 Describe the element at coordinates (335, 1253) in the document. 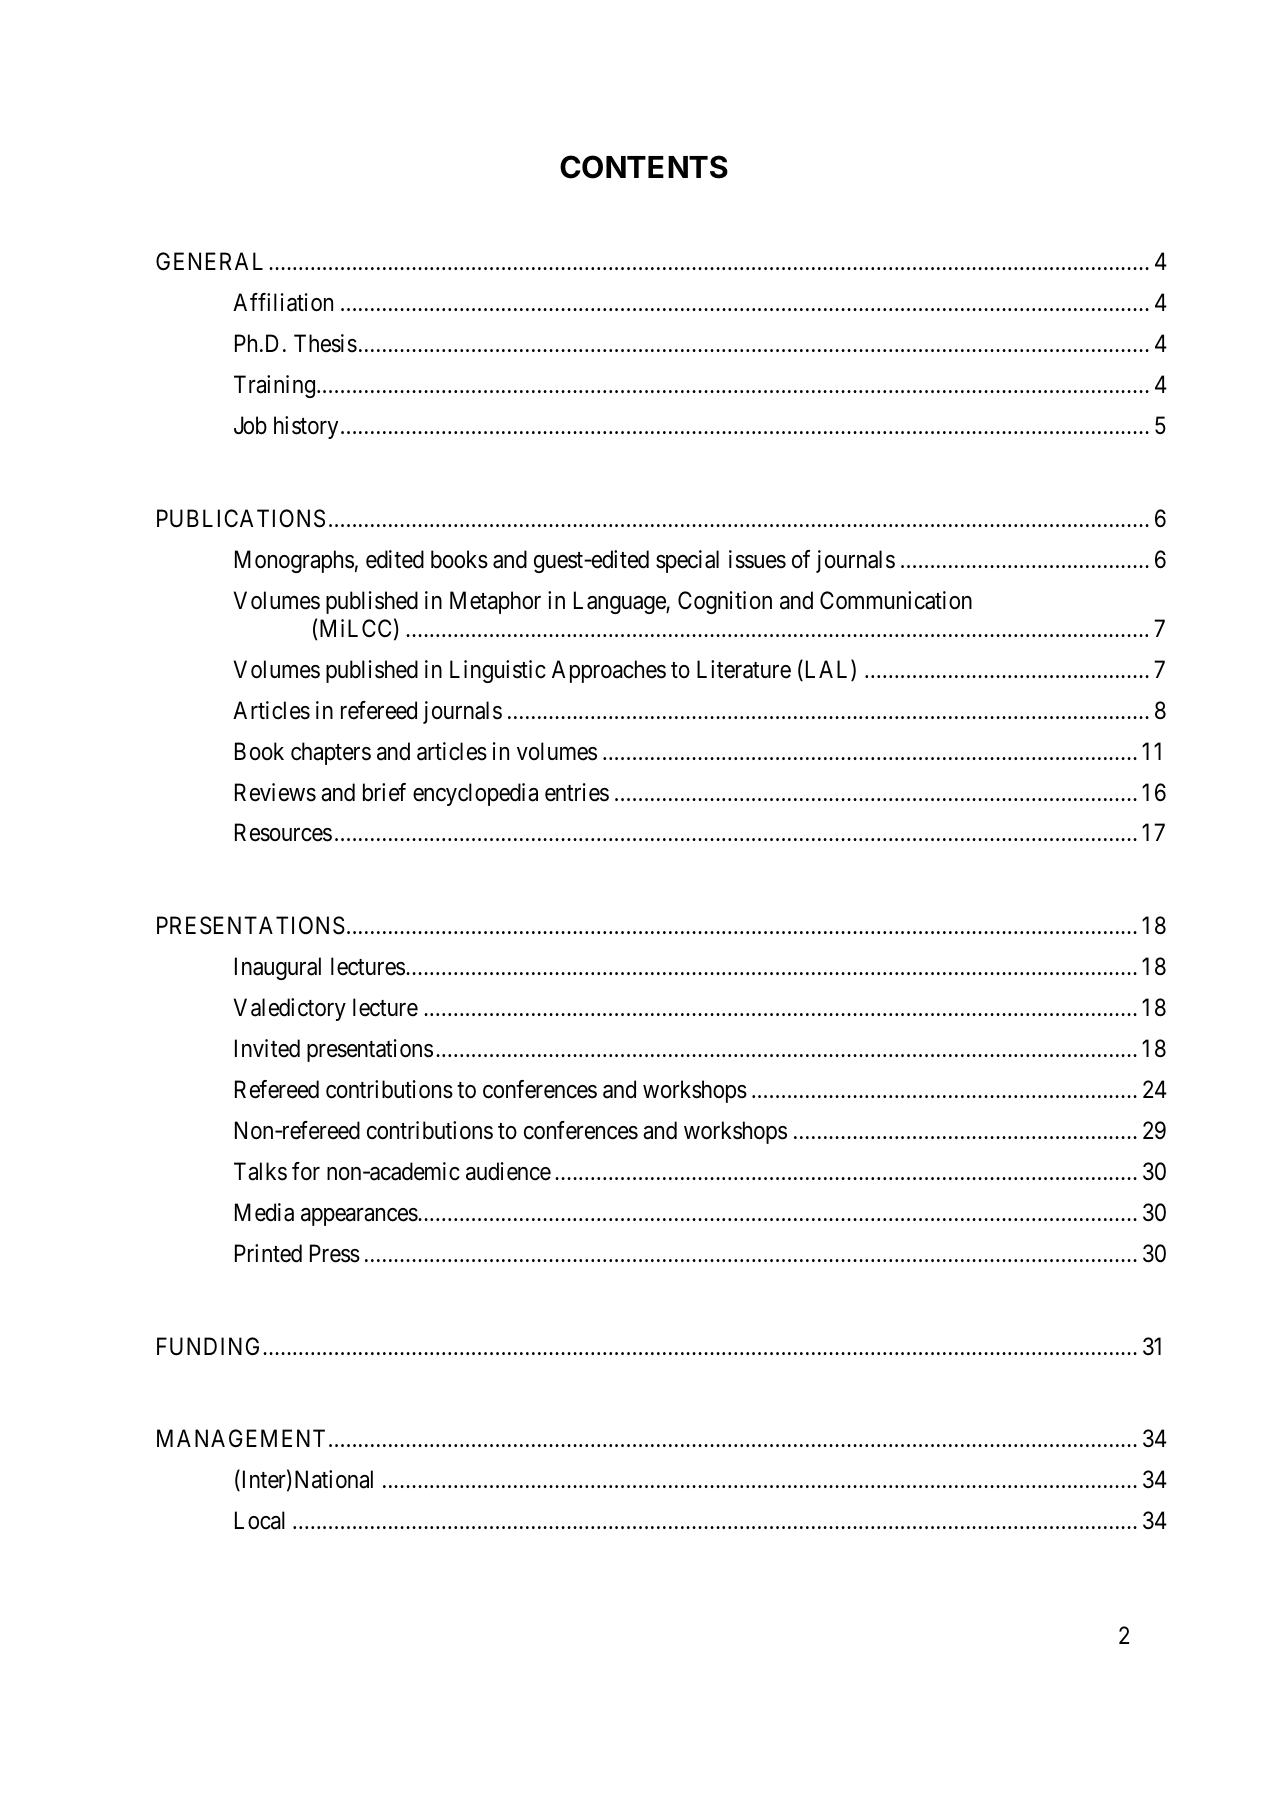

I see `Press` at that location.
